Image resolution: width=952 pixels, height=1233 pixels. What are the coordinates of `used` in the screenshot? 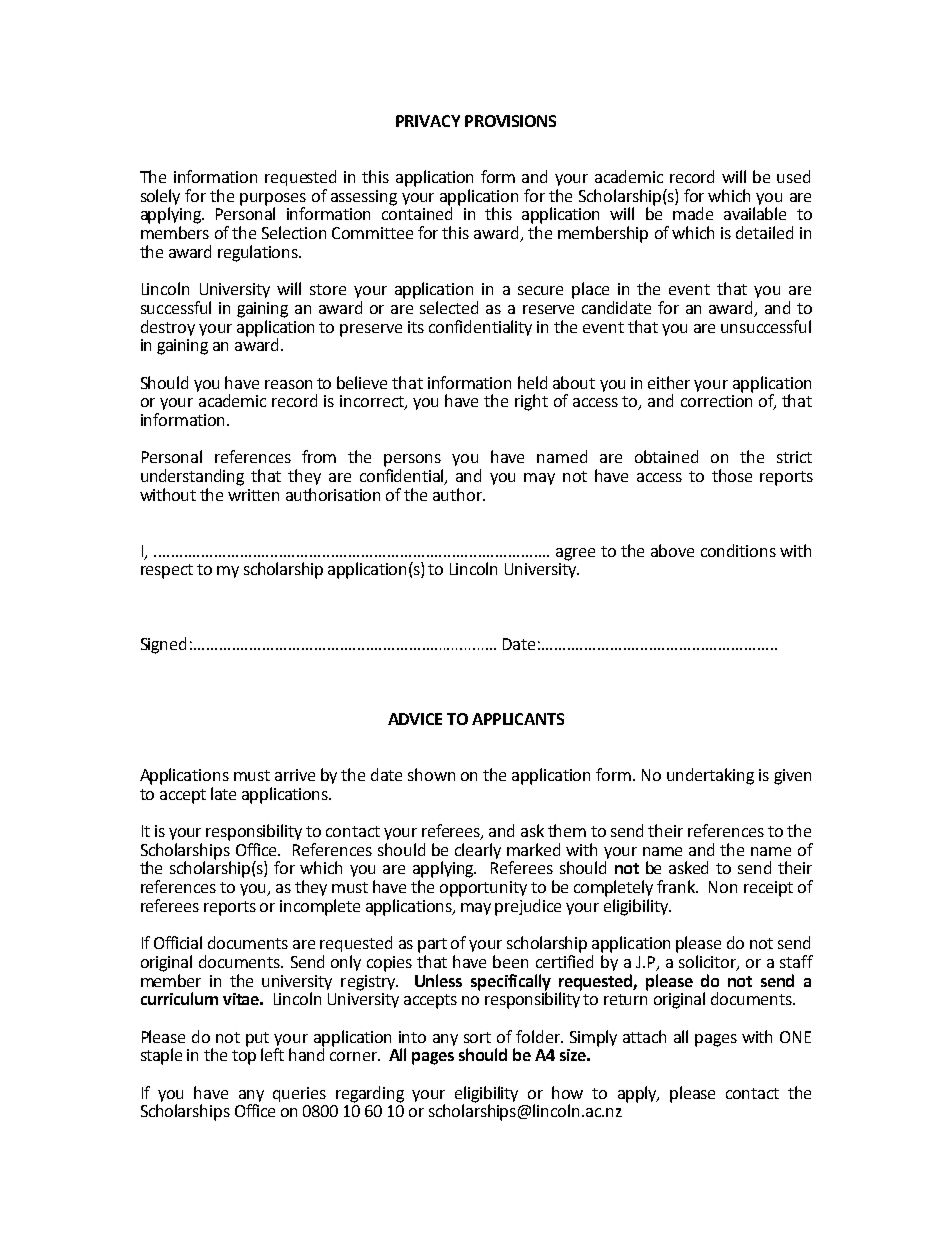 It's located at (793, 176).
